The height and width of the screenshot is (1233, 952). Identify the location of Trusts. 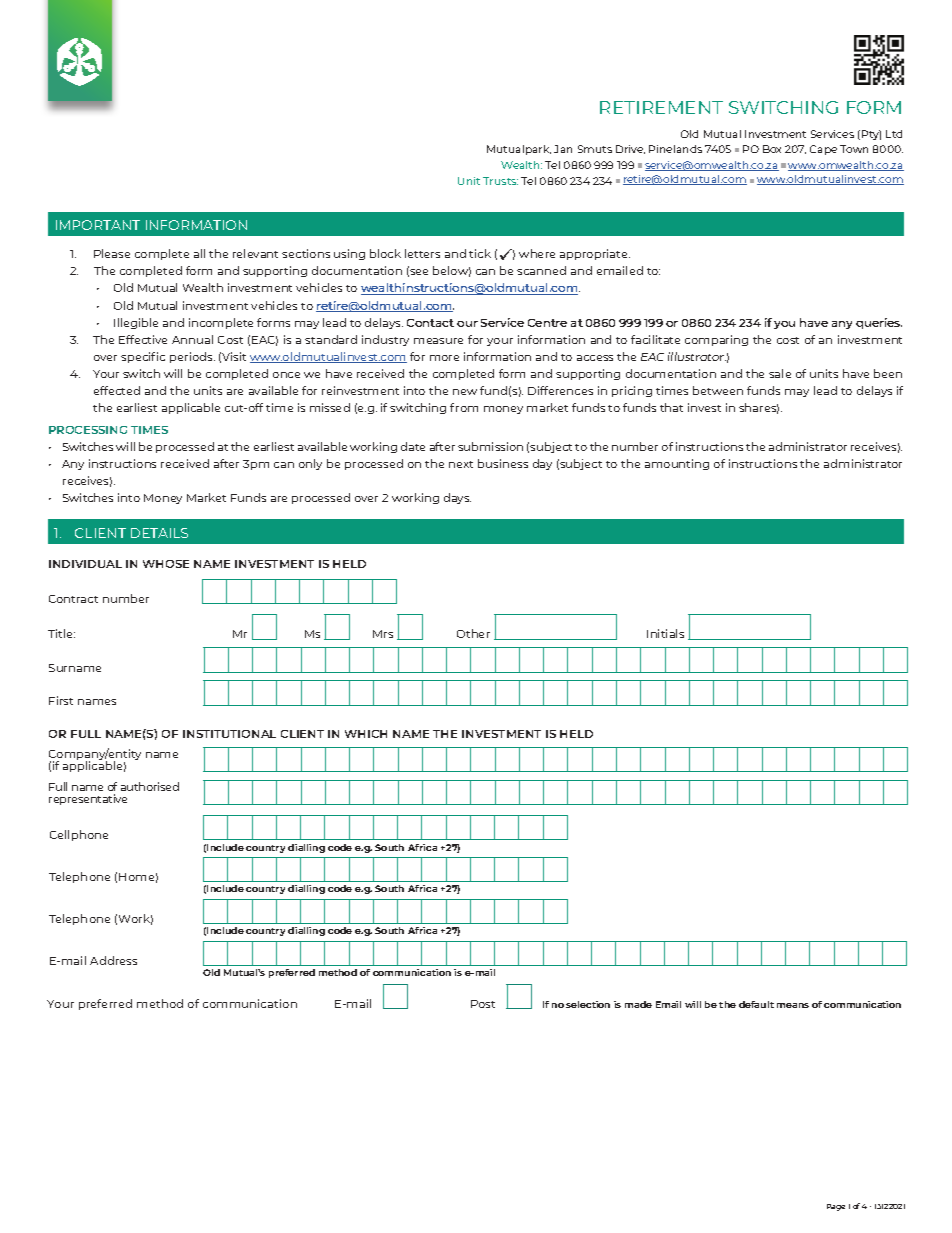
(500, 181).
